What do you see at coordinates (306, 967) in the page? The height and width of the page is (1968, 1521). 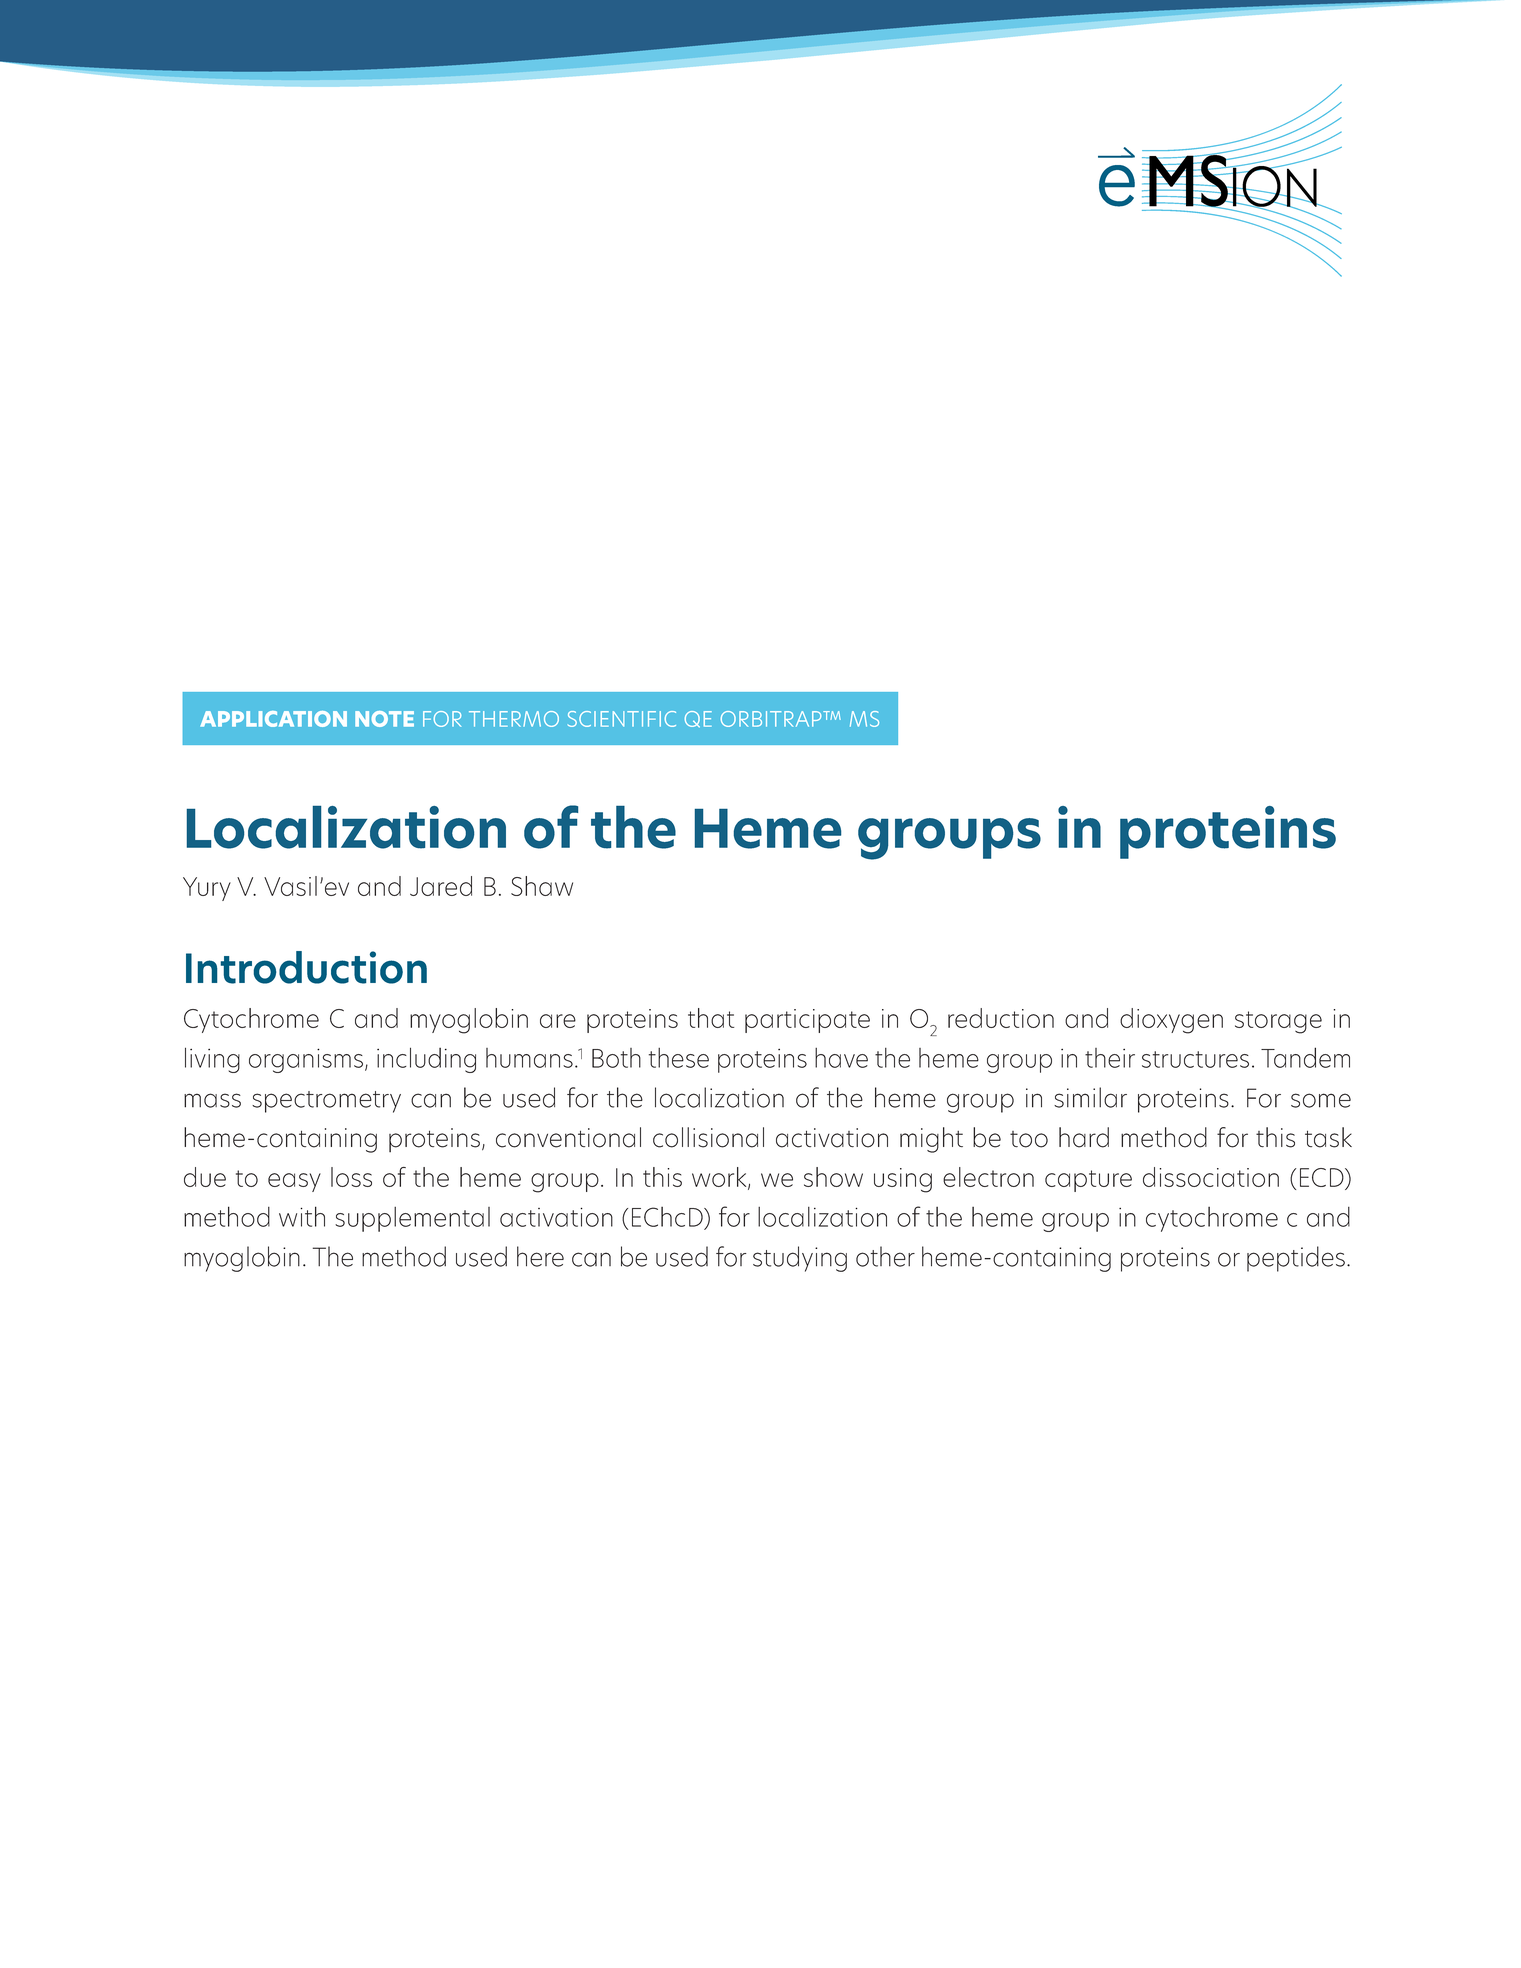 I see `Introduction` at bounding box center [306, 967].
